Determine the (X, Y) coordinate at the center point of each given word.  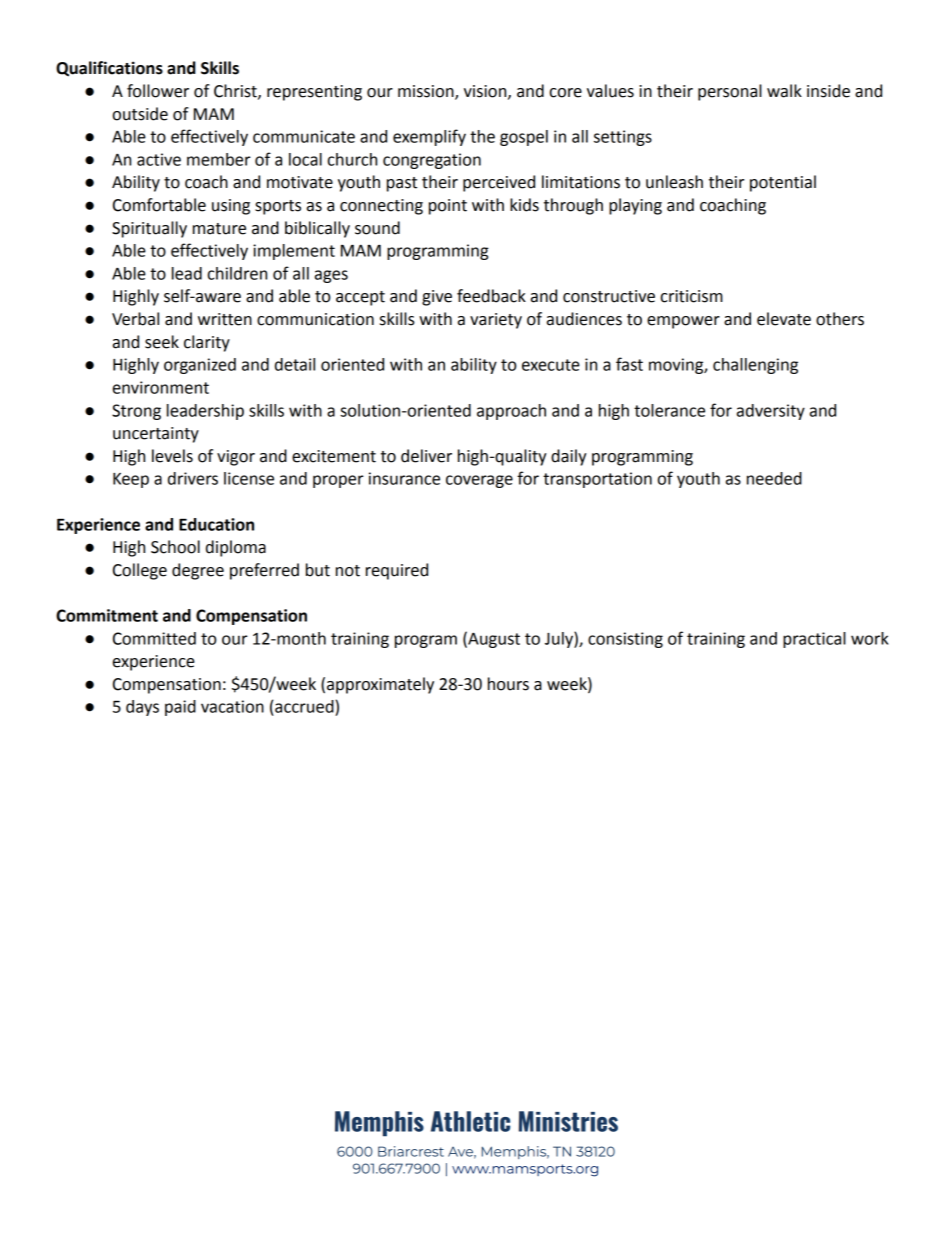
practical (814, 640)
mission (427, 92)
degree (198, 571)
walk (784, 91)
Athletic (470, 1121)
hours (508, 684)
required (397, 571)
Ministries (568, 1121)
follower (158, 91)
